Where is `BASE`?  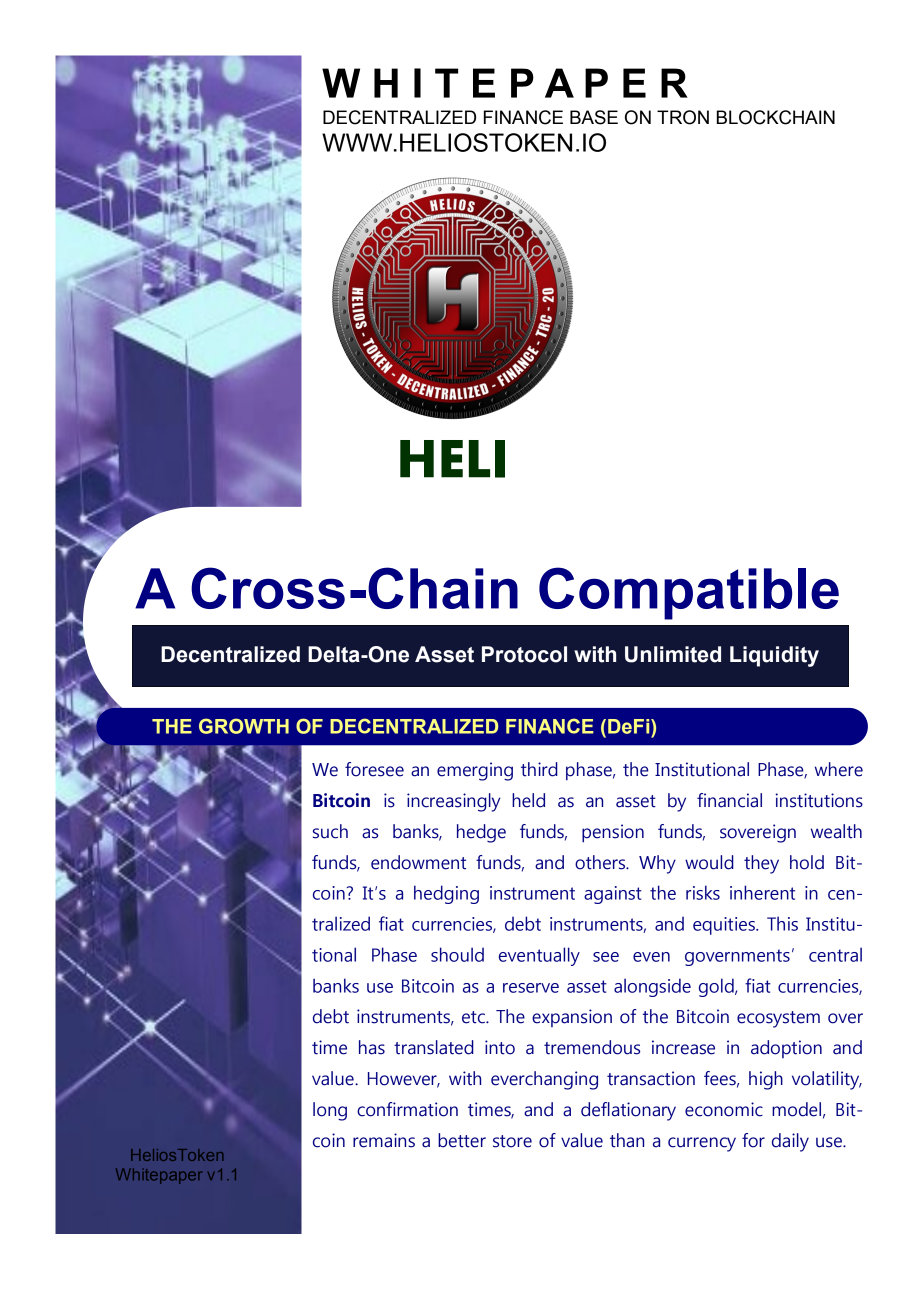
BASE is located at coordinates (594, 117).
